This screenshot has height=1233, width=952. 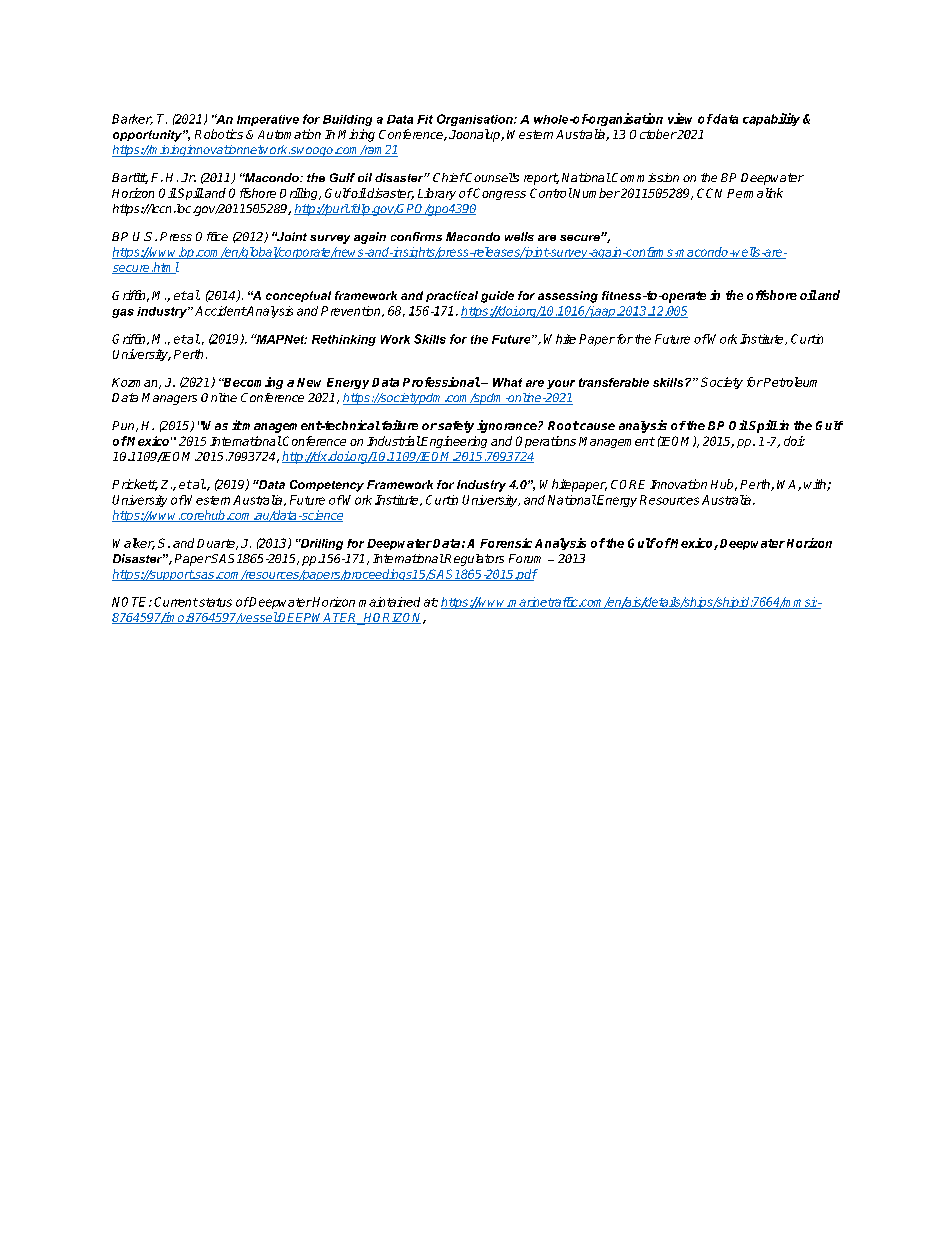 I want to click on maintained, so click(x=389, y=602).
